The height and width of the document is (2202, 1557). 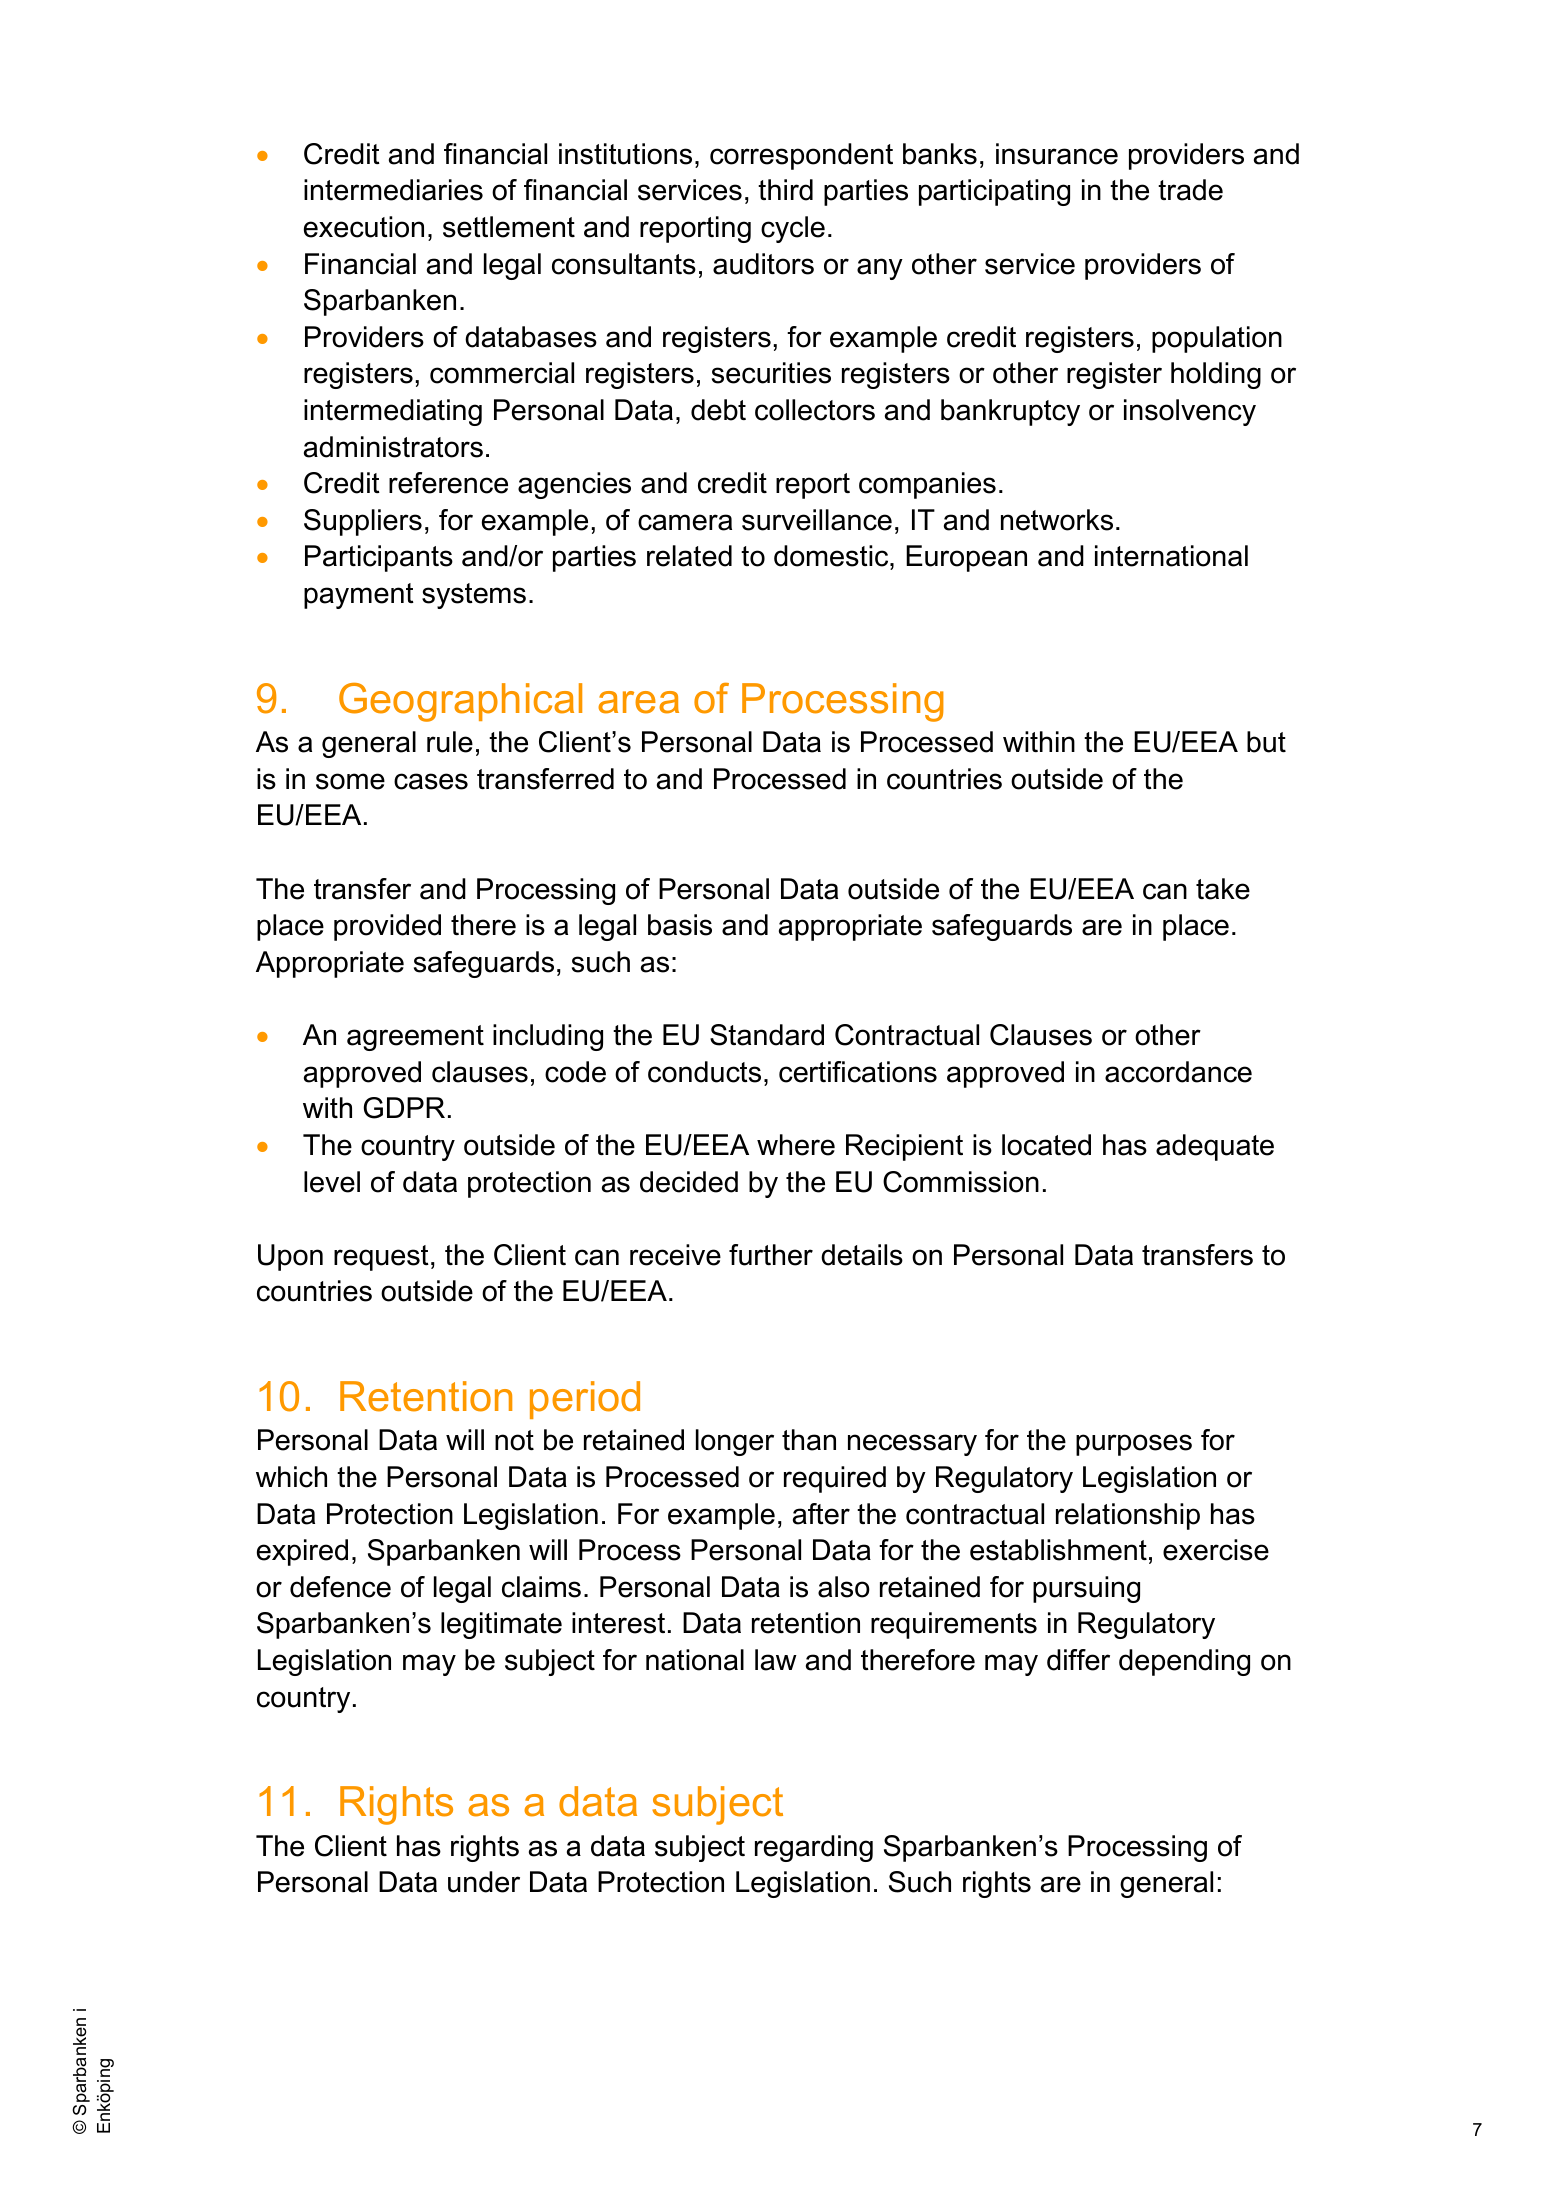 I want to click on accordance, so click(x=1178, y=1072).
